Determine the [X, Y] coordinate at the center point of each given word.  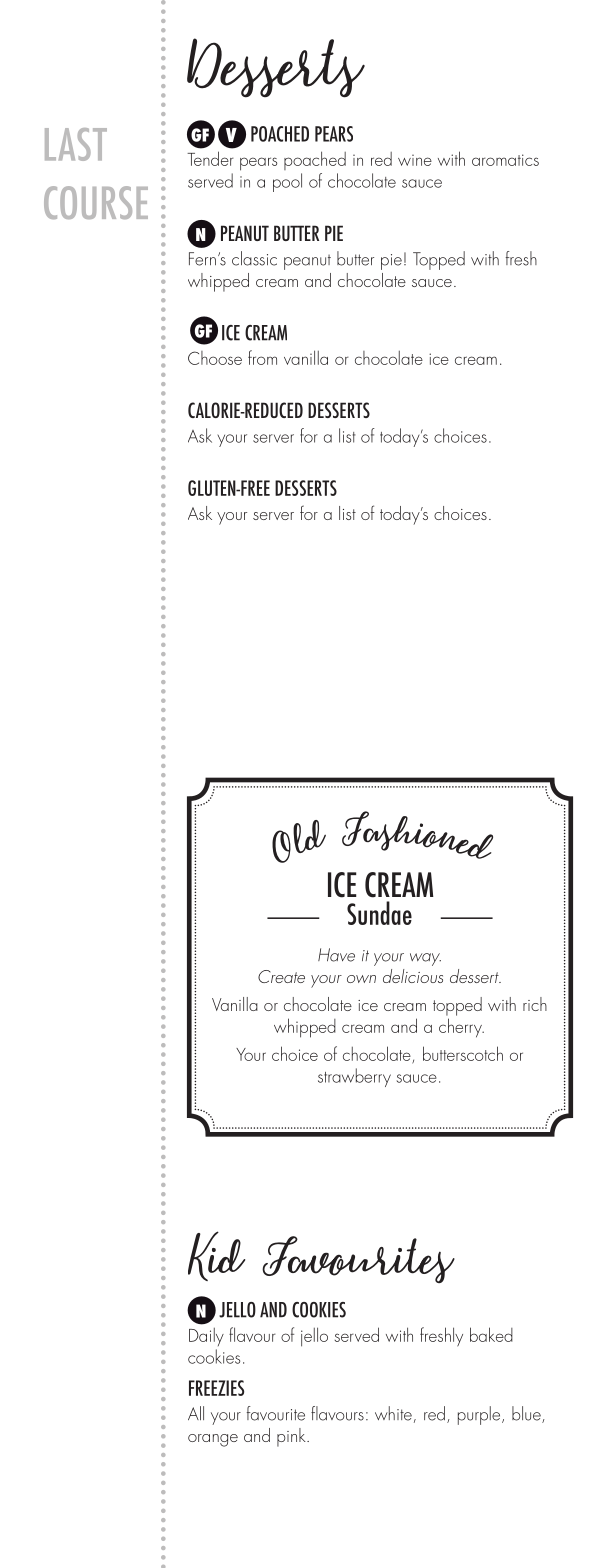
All [196, 1413]
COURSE [96, 202]
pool [287, 182]
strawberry [354, 1077]
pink [292, 1437]
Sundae [379, 913]
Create [281, 976]
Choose [215, 358]
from [262, 357]
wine [415, 160]
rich [535, 1004]
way [425, 959]
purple [480, 1415]
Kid [216, 1256]
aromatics [505, 160]
